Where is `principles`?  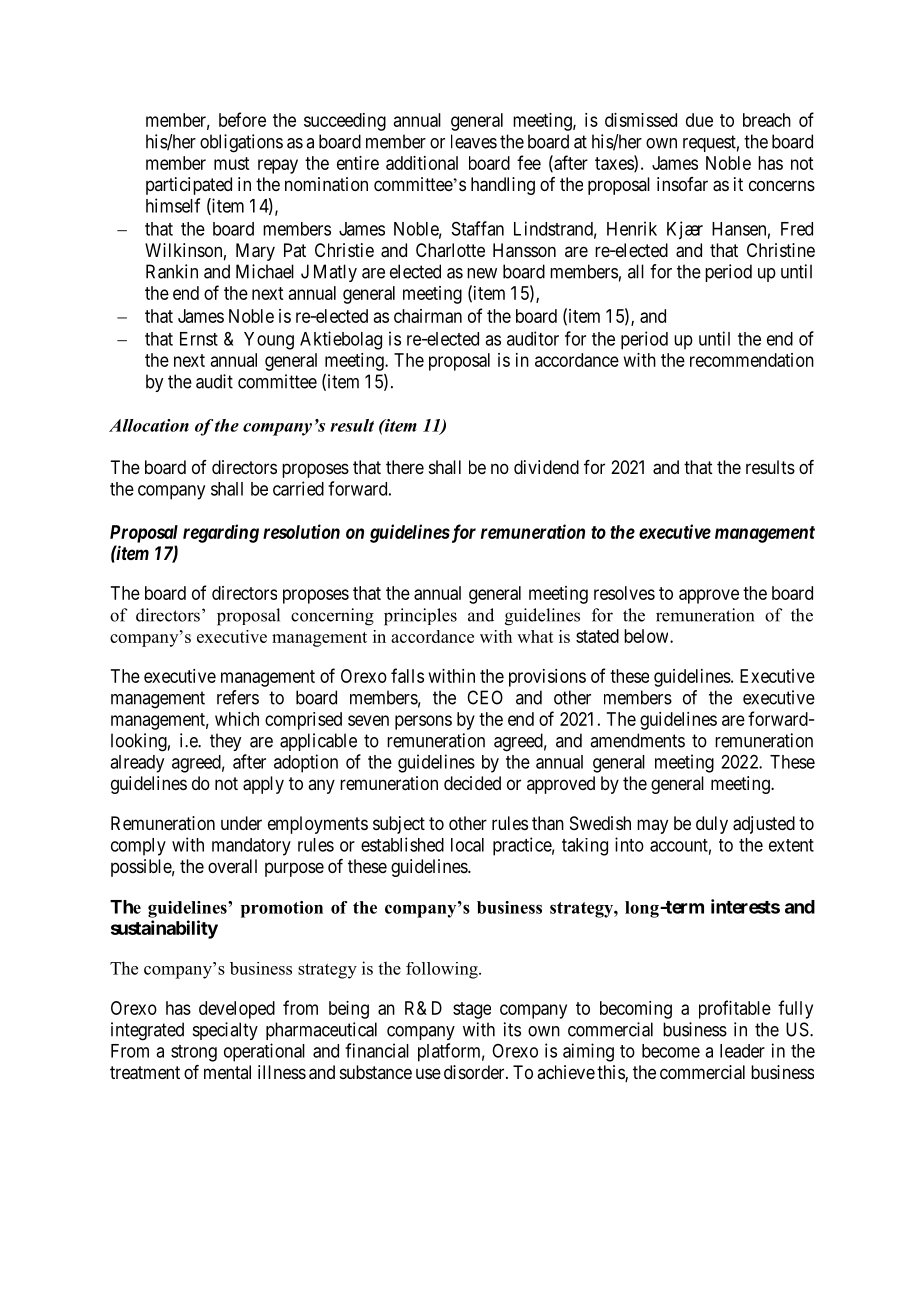 principles is located at coordinates (420, 617).
